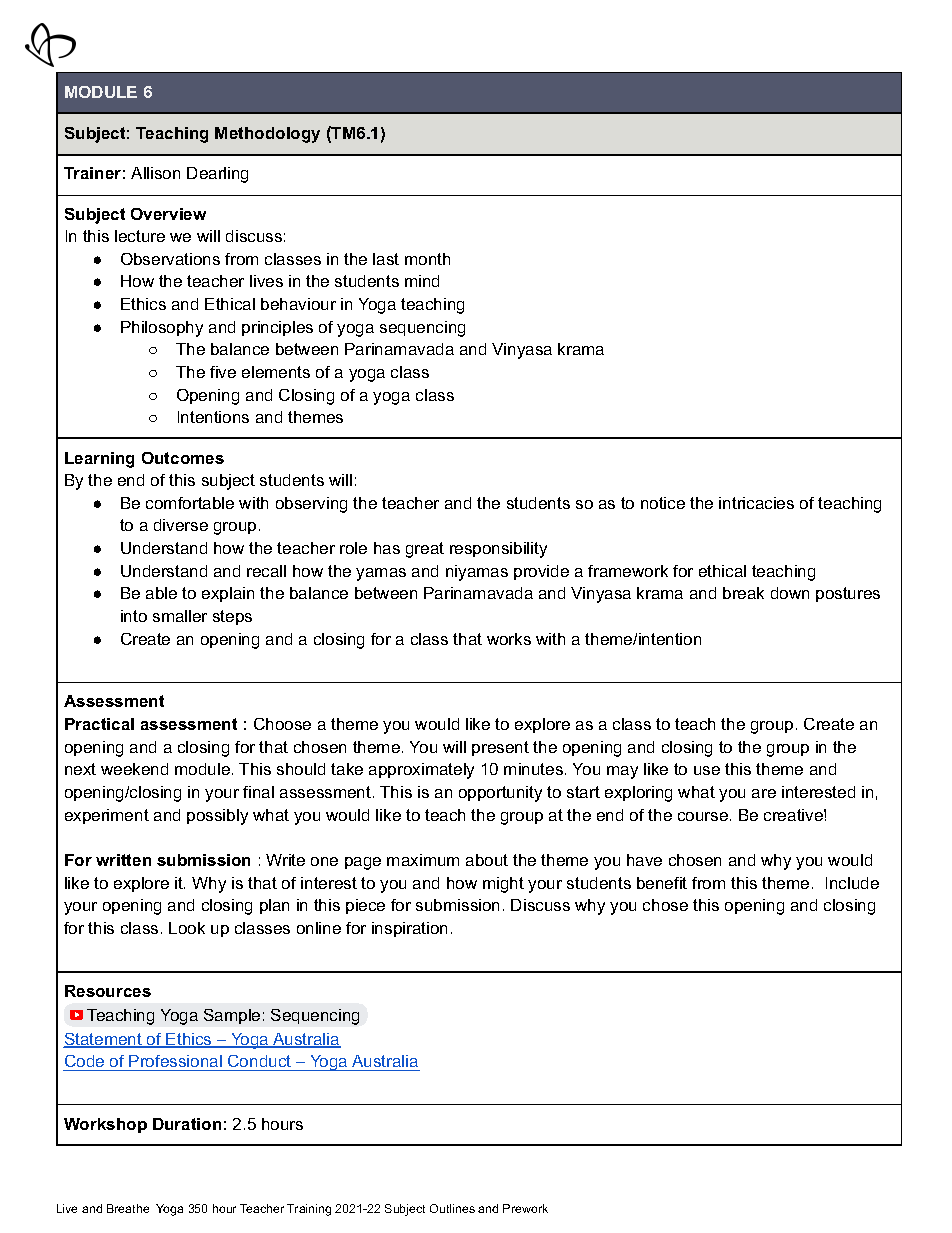 The height and width of the page is (1233, 952). Describe the element at coordinates (500, 748) in the page. I see `present` at that location.
